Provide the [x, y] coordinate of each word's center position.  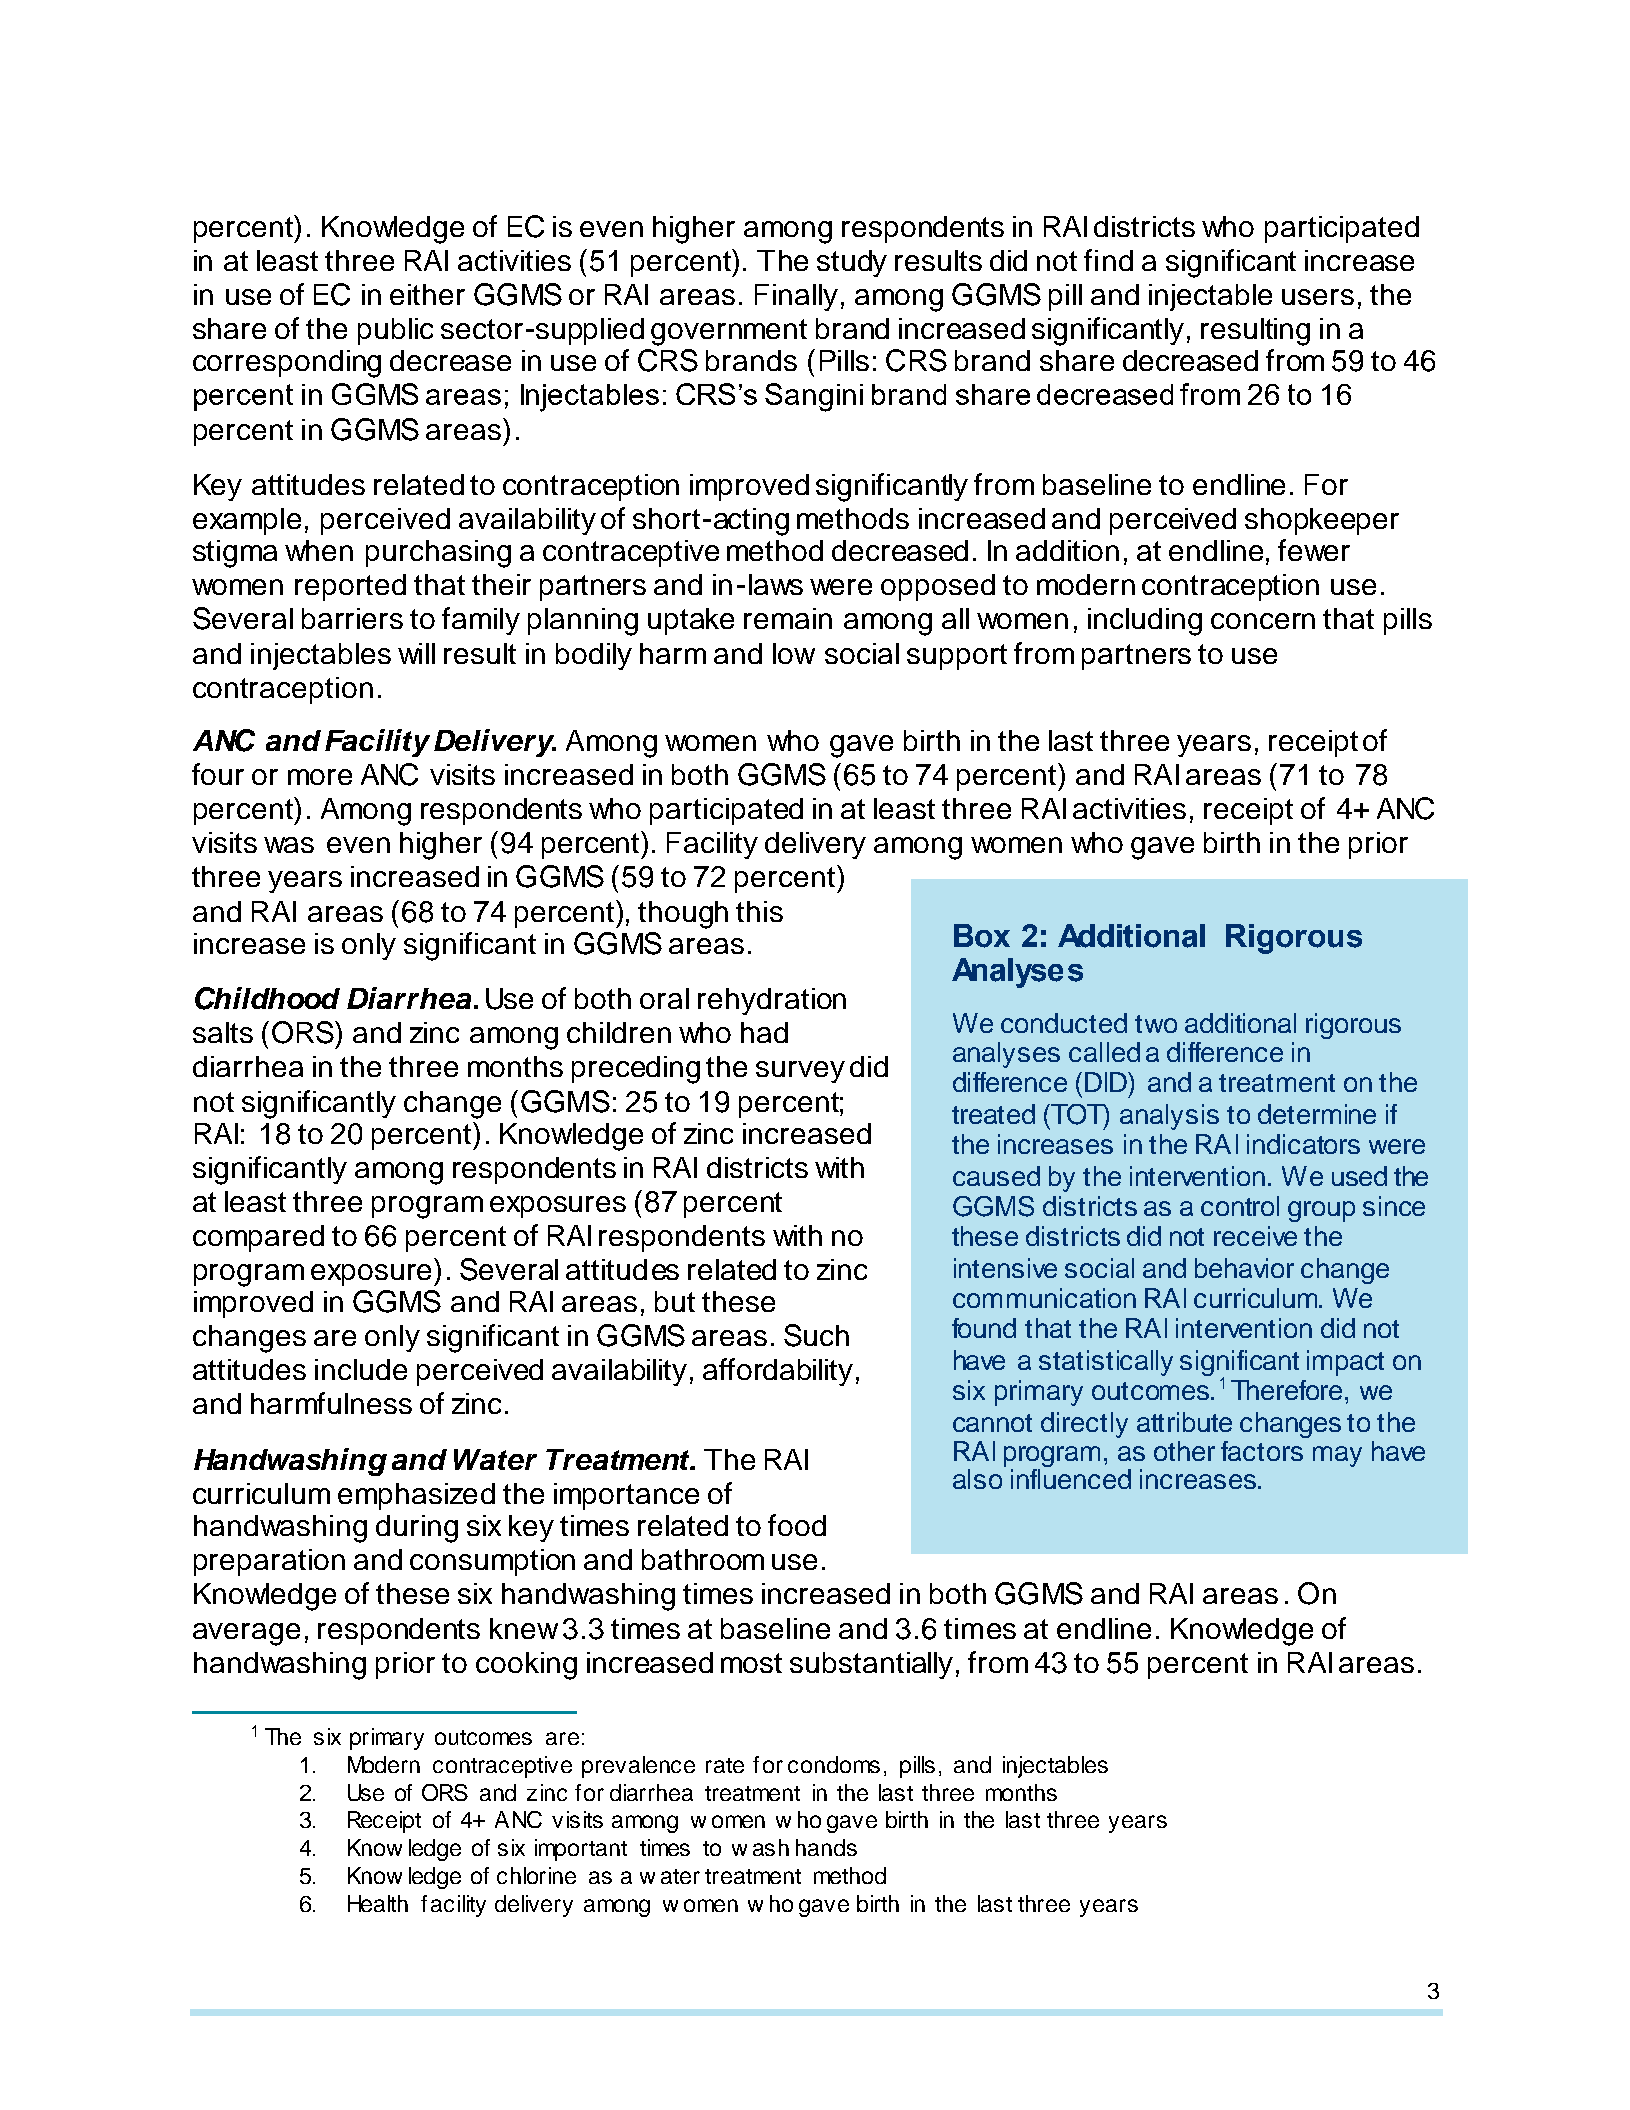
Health [378, 1903]
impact [1345, 1363]
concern [1263, 621]
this [759, 911]
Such [816, 1335]
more [320, 777]
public [395, 331]
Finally [796, 297]
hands [826, 1847]
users [1318, 297]
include [361, 1369]
